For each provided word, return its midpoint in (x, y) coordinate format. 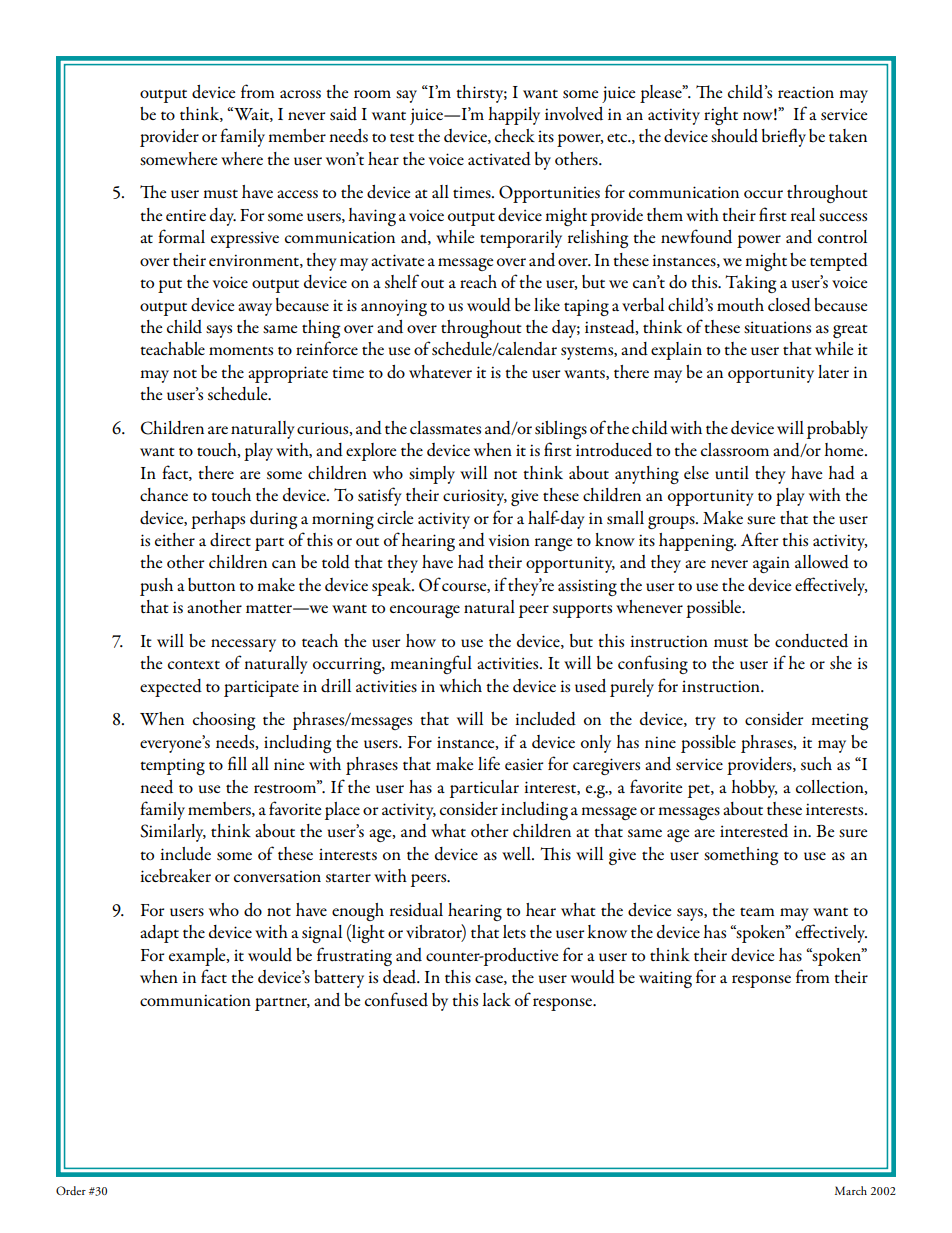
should (734, 136)
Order (71, 1190)
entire (186, 215)
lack (496, 999)
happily (514, 116)
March (851, 1190)
